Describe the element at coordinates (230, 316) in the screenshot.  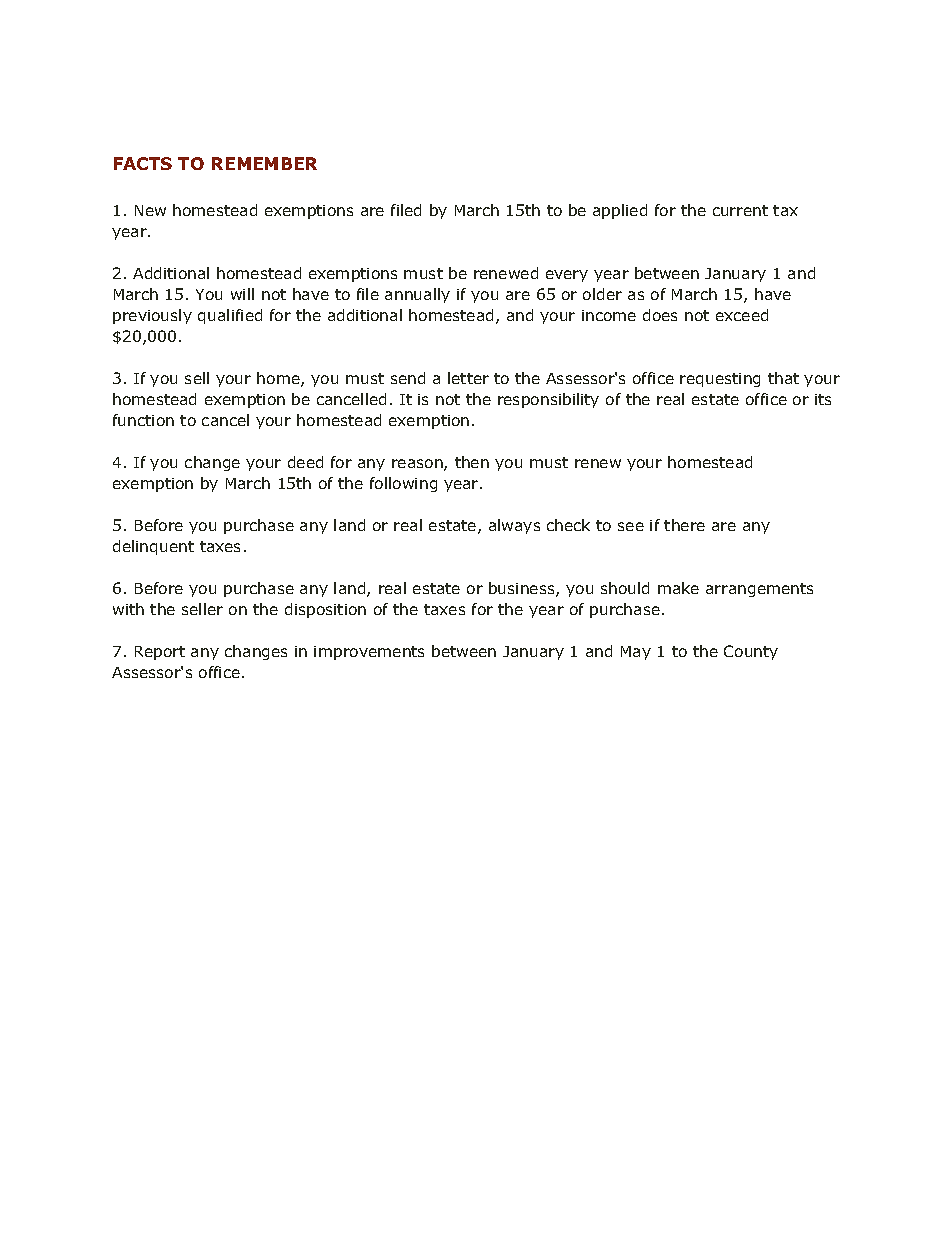
I see `qualified` at that location.
